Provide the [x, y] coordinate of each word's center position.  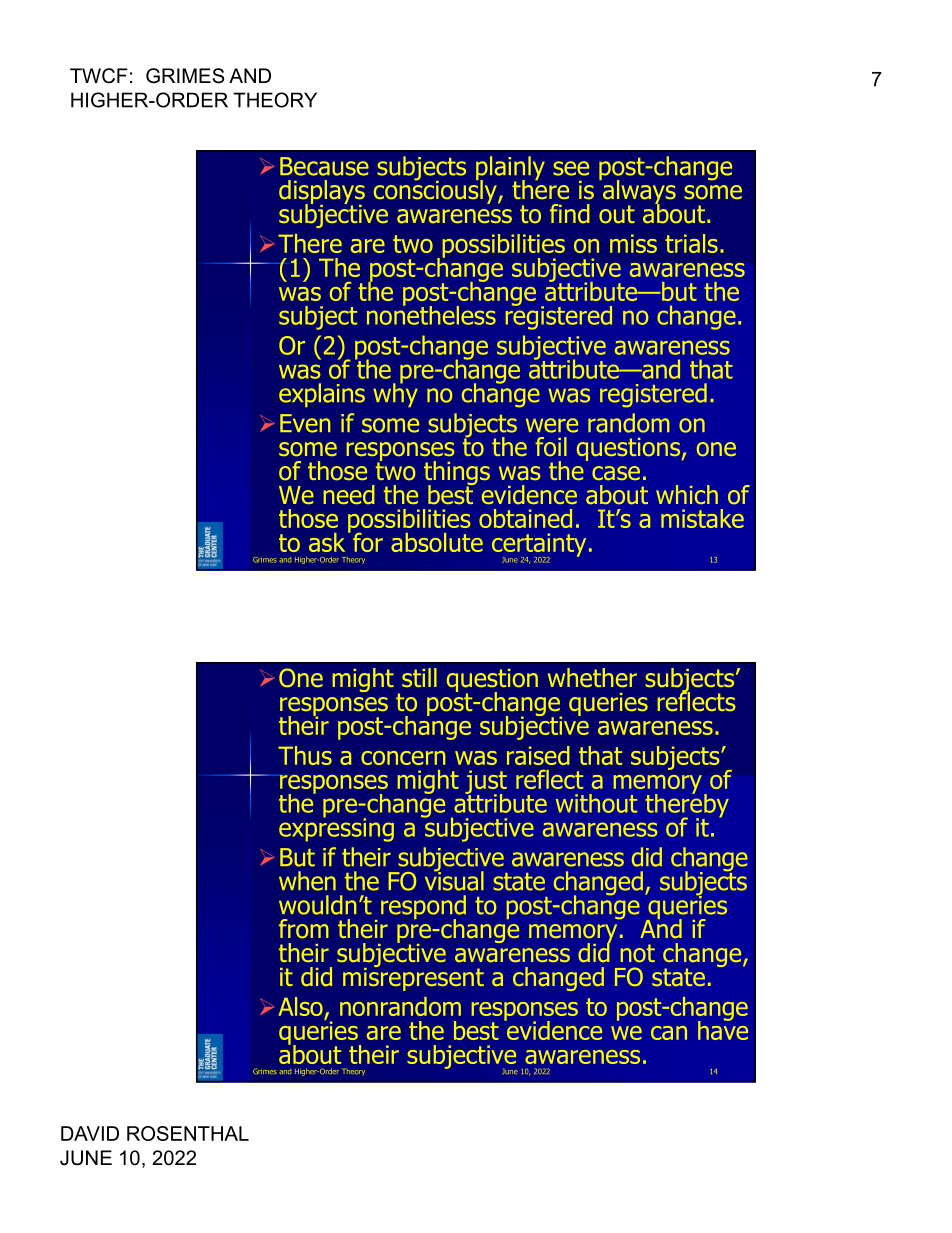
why [395, 394]
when [307, 881]
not [638, 953]
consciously [436, 190]
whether [592, 677]
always [638, 192]
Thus [305, 755]
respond [423, 908]
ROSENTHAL [188, 1133]
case [616, 473]
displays [322, 193]
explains [322, 395]
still [419, 677]
